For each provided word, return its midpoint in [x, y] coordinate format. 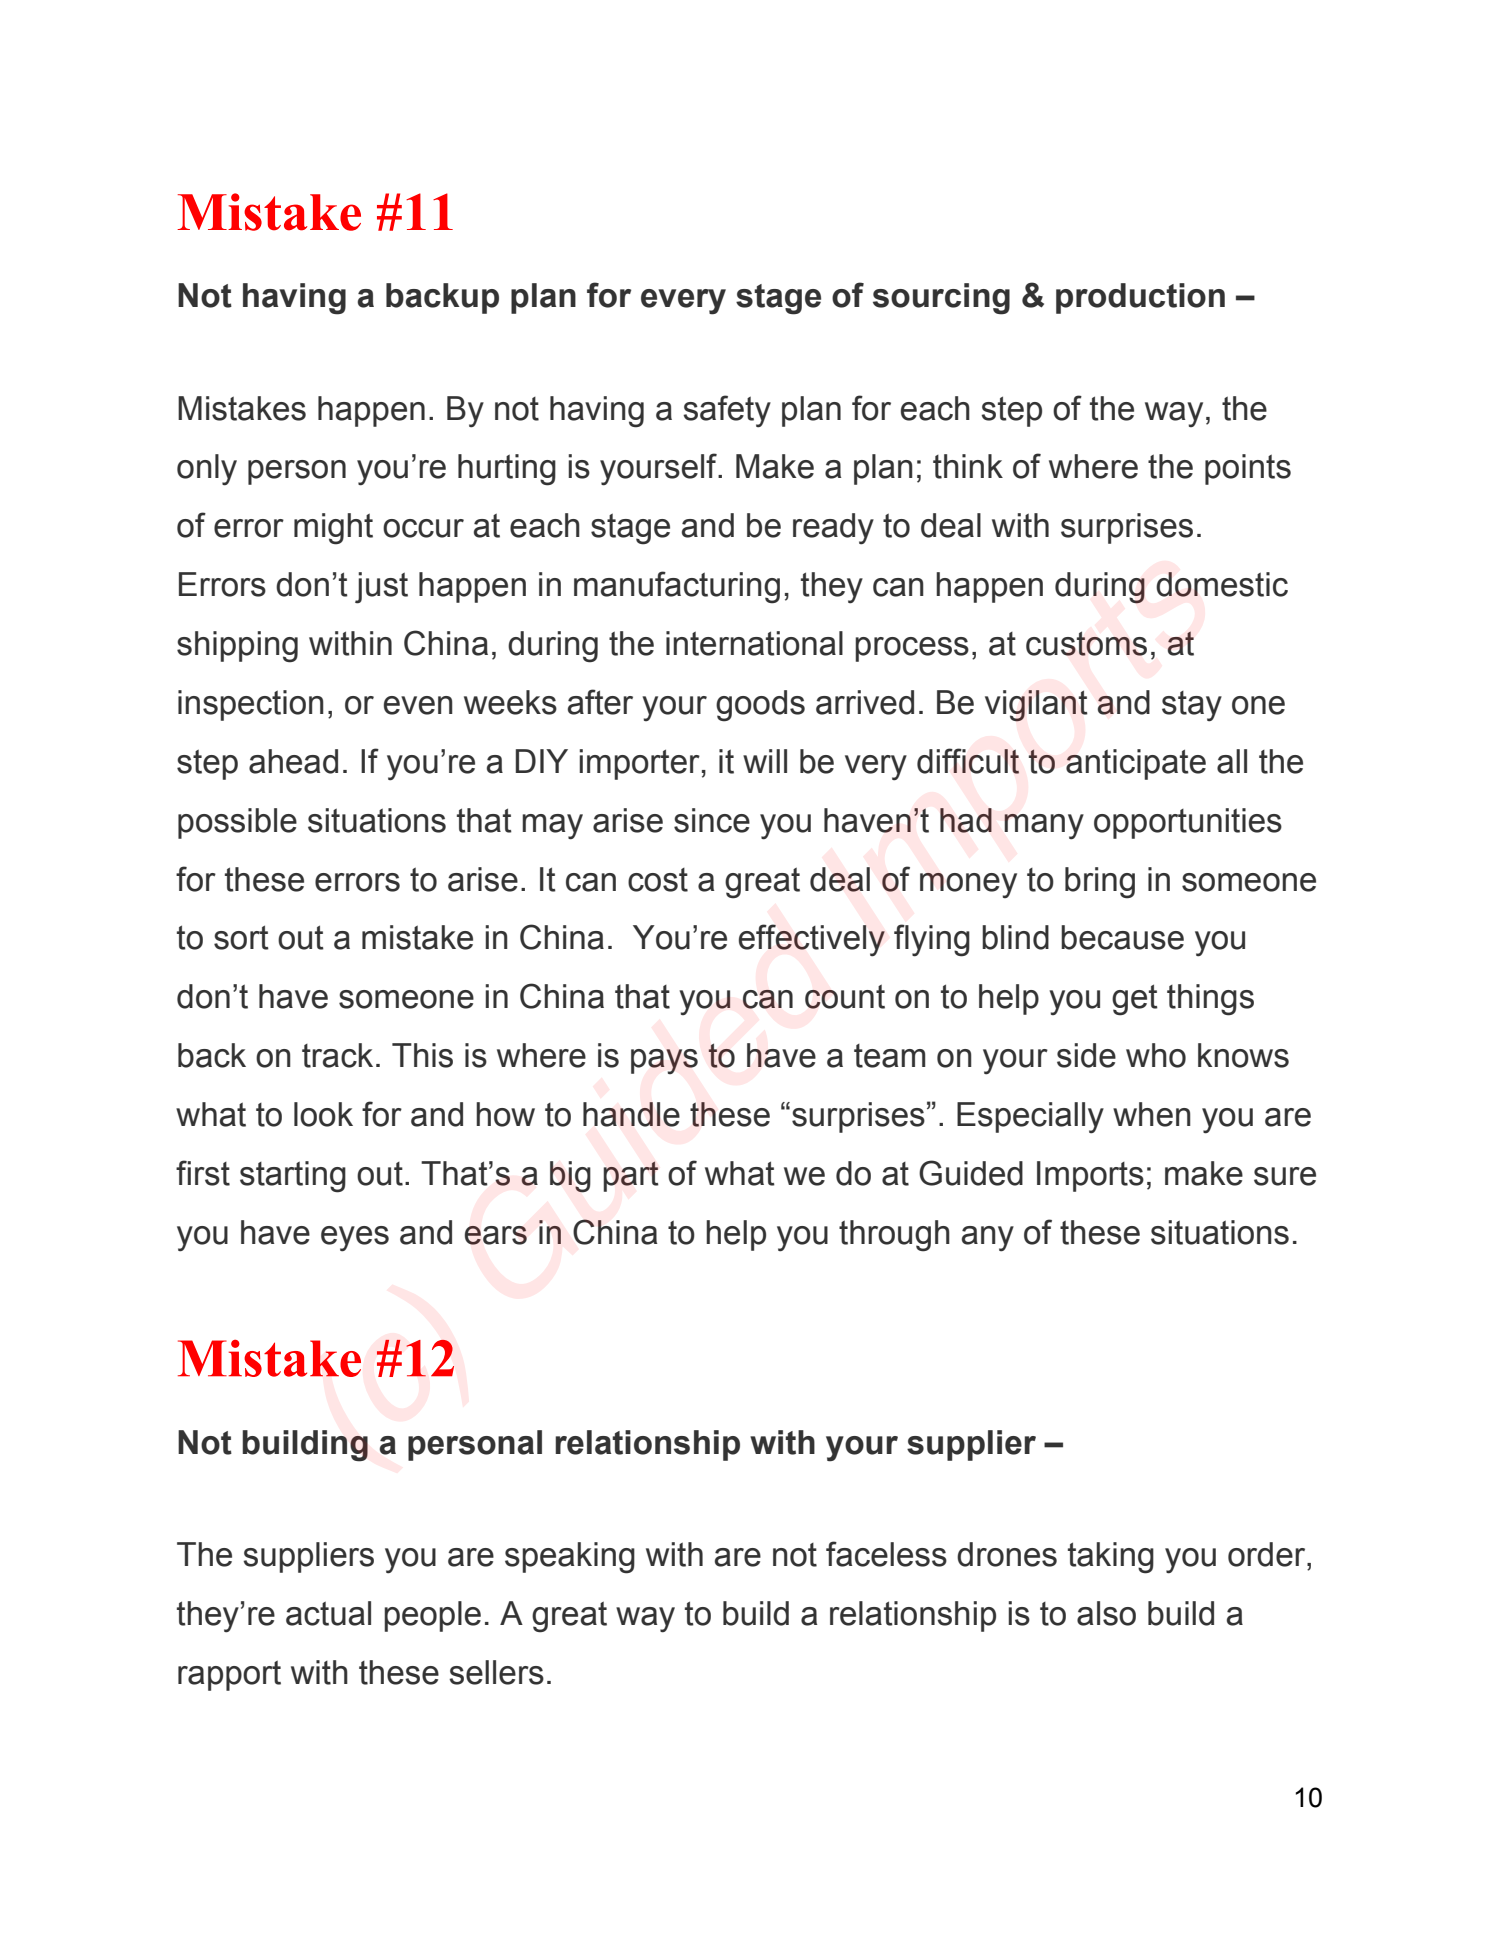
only [207, 470]
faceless [886, 1554]
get [1135, 1000]
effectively [812, 940]
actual [328, 1613]
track [337, 1055]
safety [727, 411]
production [1140, 298]
